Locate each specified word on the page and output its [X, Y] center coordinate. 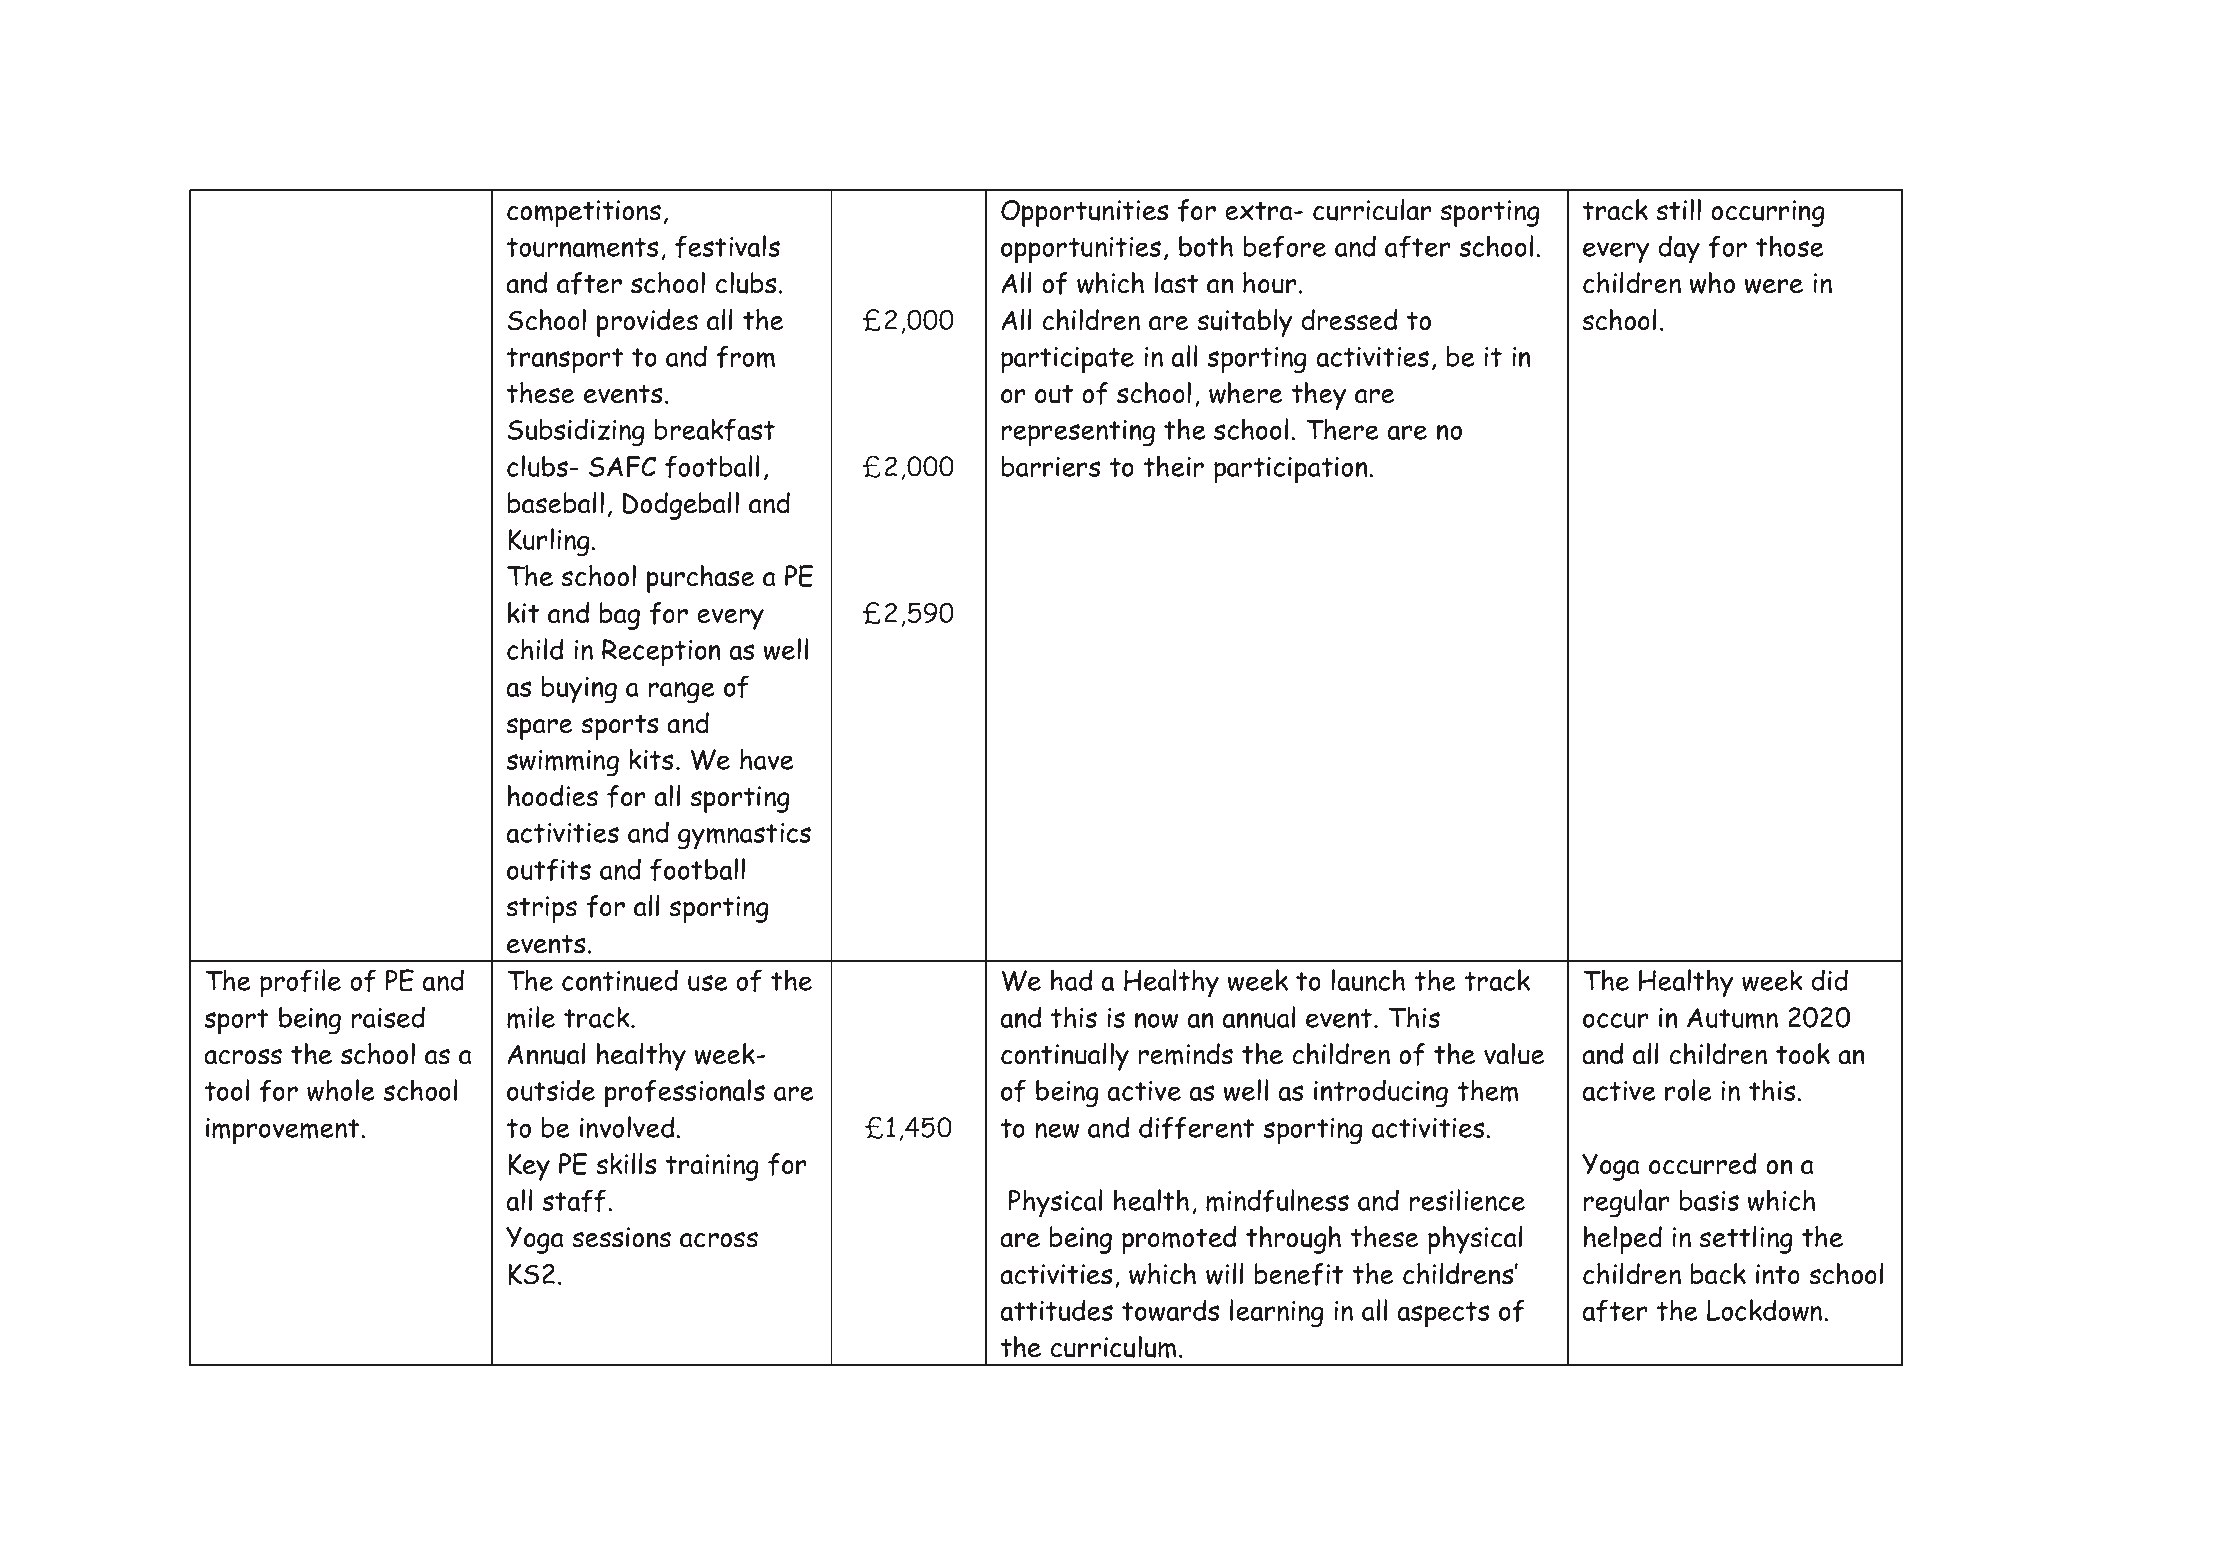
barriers [1051, 466]
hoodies [553, 796]
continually [1065, 1057]
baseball [556, 503]
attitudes [1056, 1310]
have [767, 759]
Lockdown [1764, 1310]
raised [388, 1017]
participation [1291, 470]
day [1679, 249]
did [1829, 980]
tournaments [582, 248]
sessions [621, 1237]
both [1206, 246]
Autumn [1732, 1018]
